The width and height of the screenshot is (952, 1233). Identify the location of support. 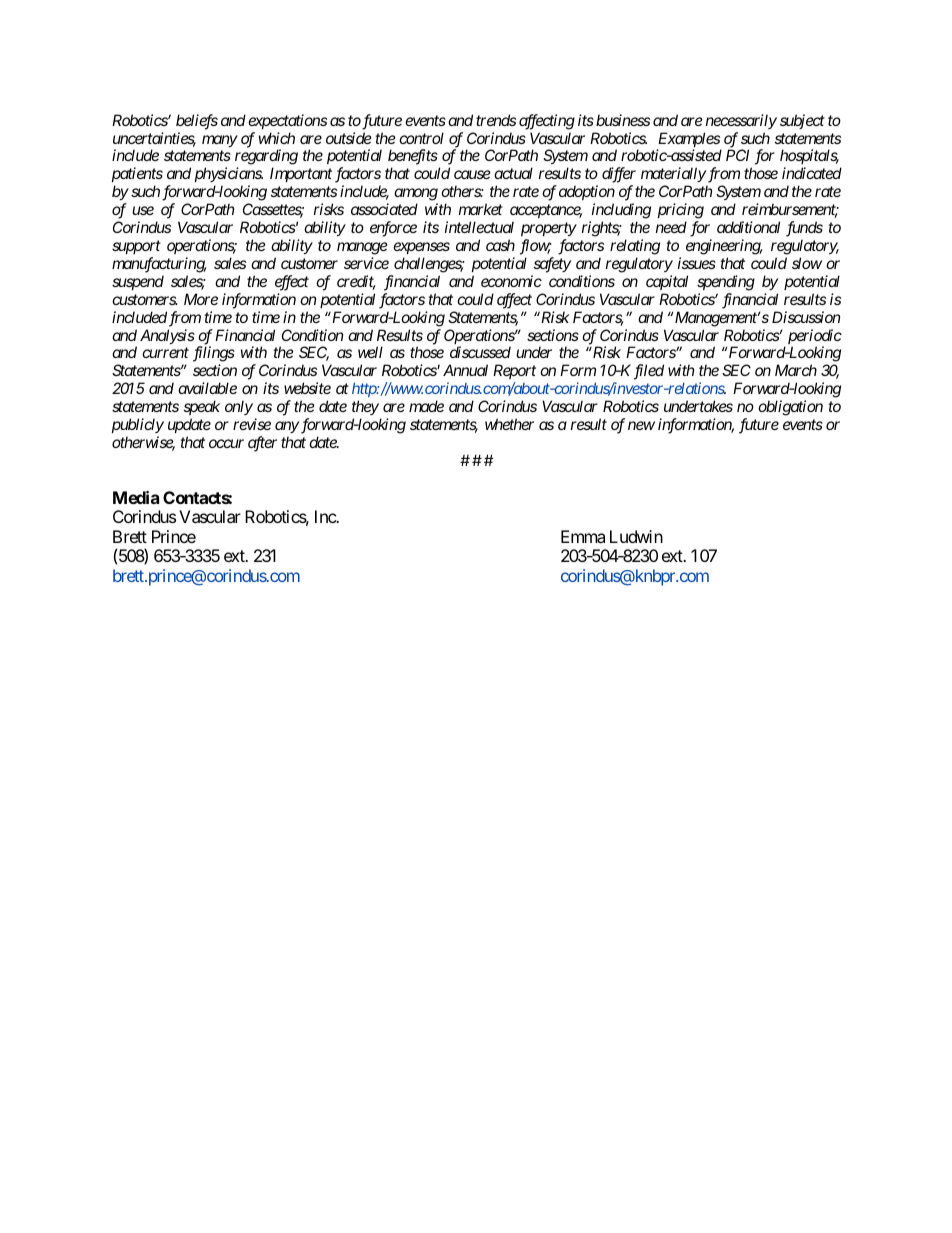
(136, 247).
